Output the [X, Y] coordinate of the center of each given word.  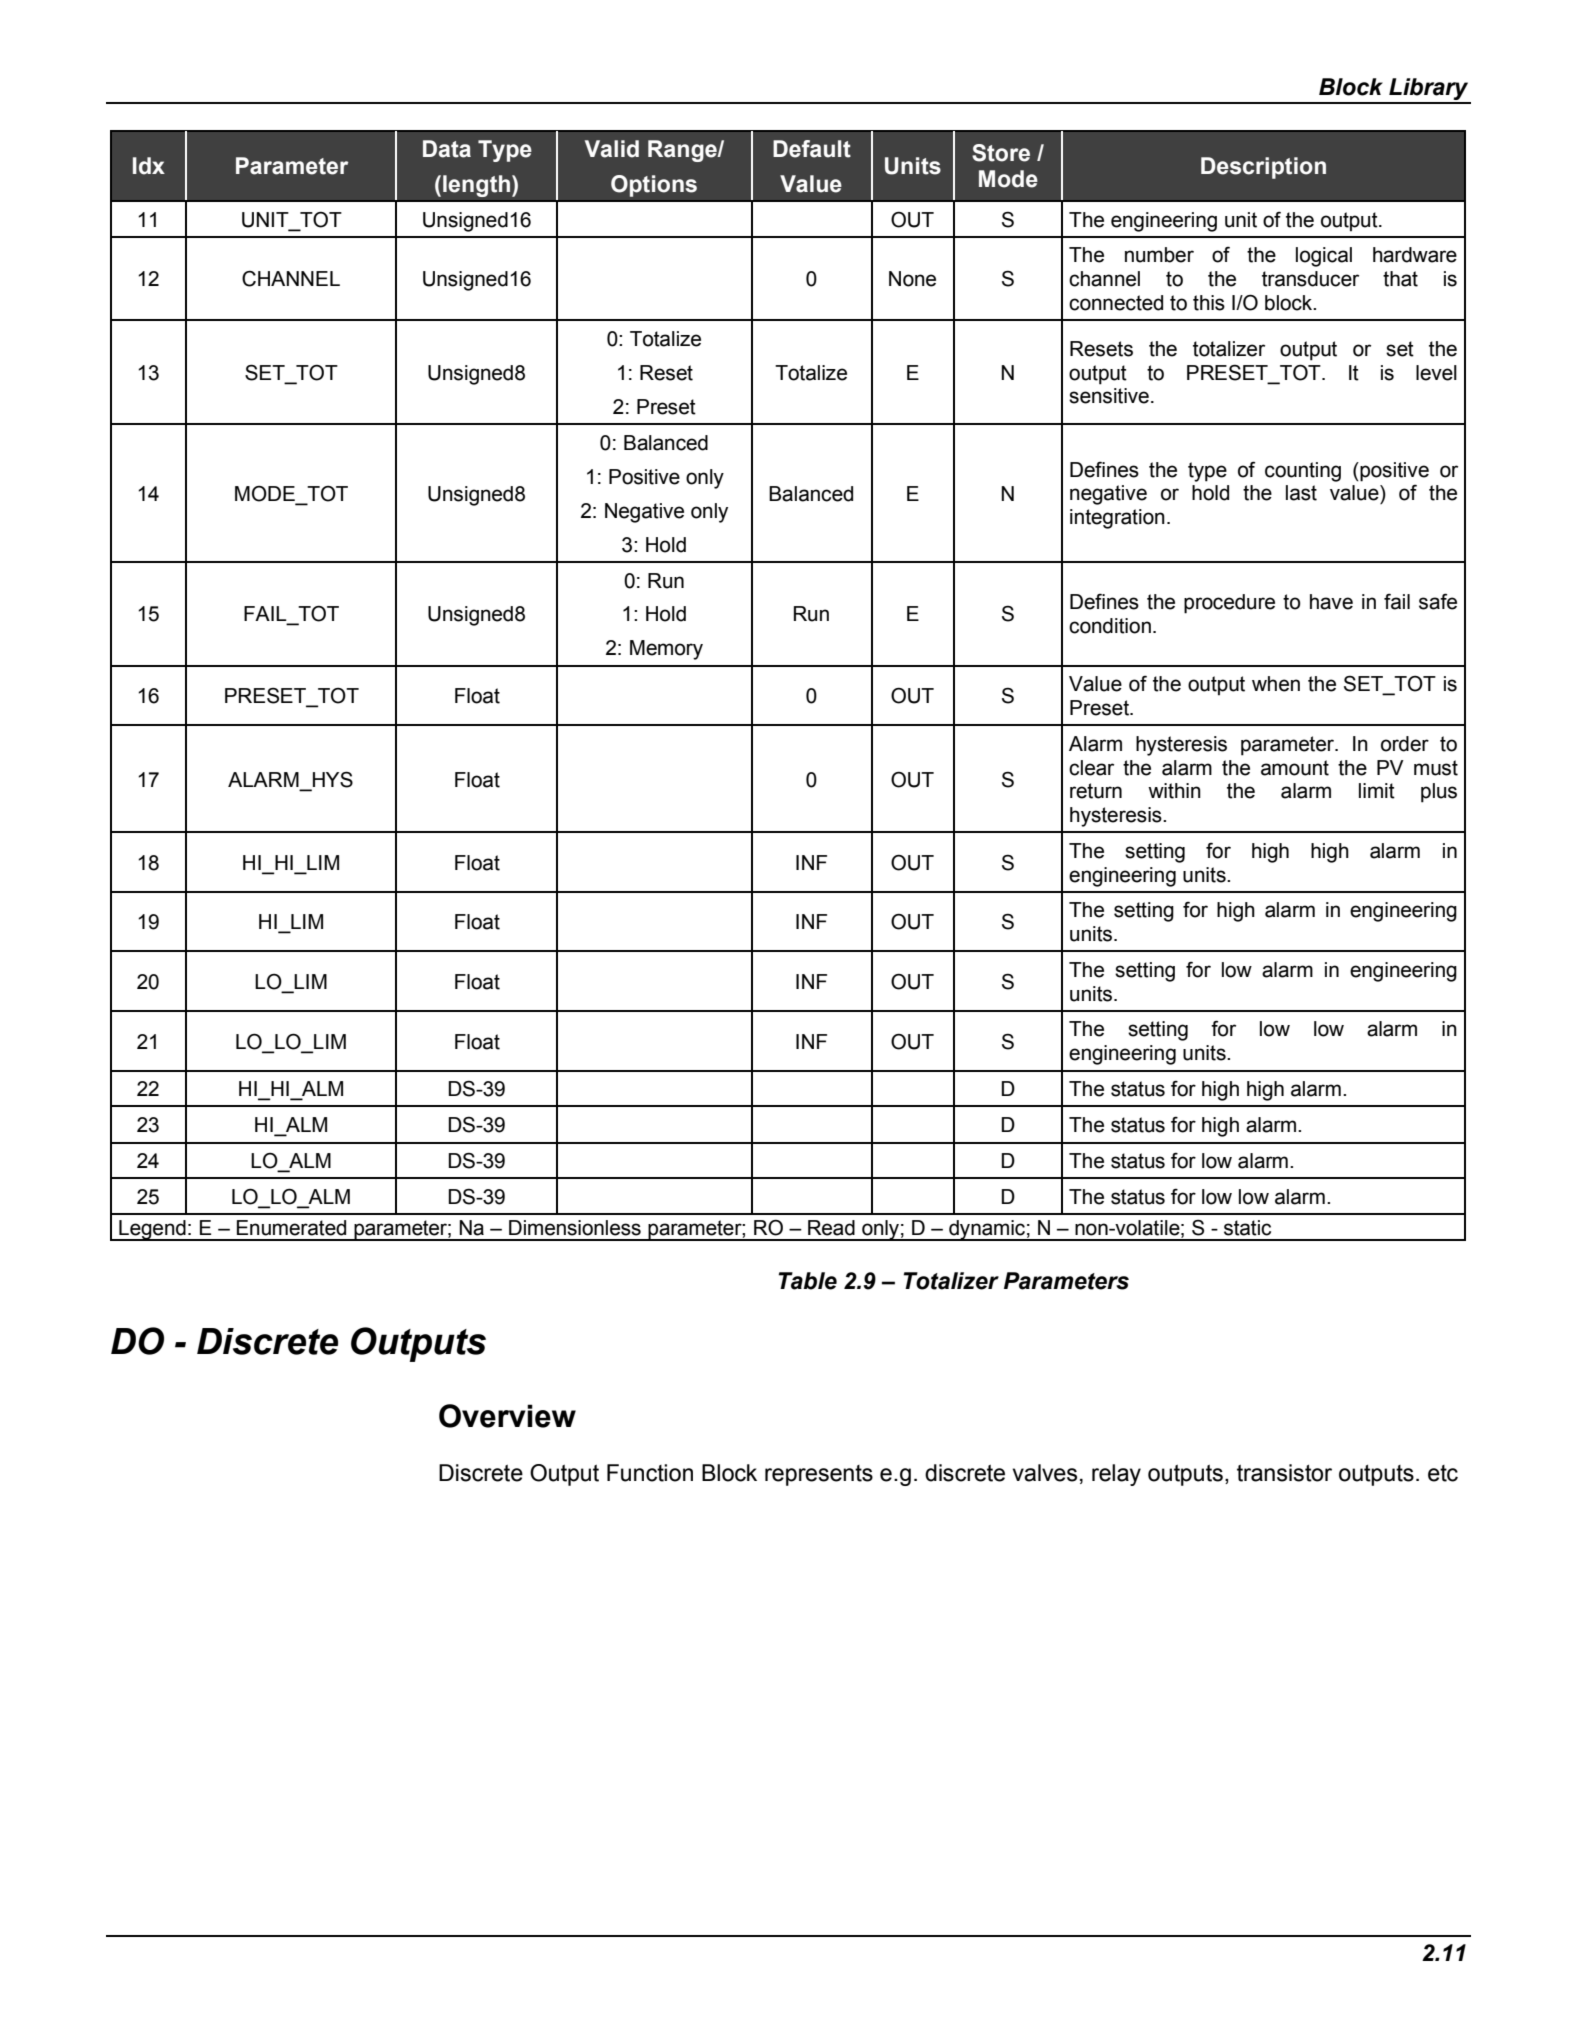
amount [1295, 768]
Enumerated [291, 1228]
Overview [507, 1416]
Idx [149, 166]
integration [1117, 519]
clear [1091, 768]
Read [831, 1228]
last [1301, 493]
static [1247, 1228]
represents [819, 1475]
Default [812, 149]
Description [1263, 168]
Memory [666, 650]
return [1096, 791]
